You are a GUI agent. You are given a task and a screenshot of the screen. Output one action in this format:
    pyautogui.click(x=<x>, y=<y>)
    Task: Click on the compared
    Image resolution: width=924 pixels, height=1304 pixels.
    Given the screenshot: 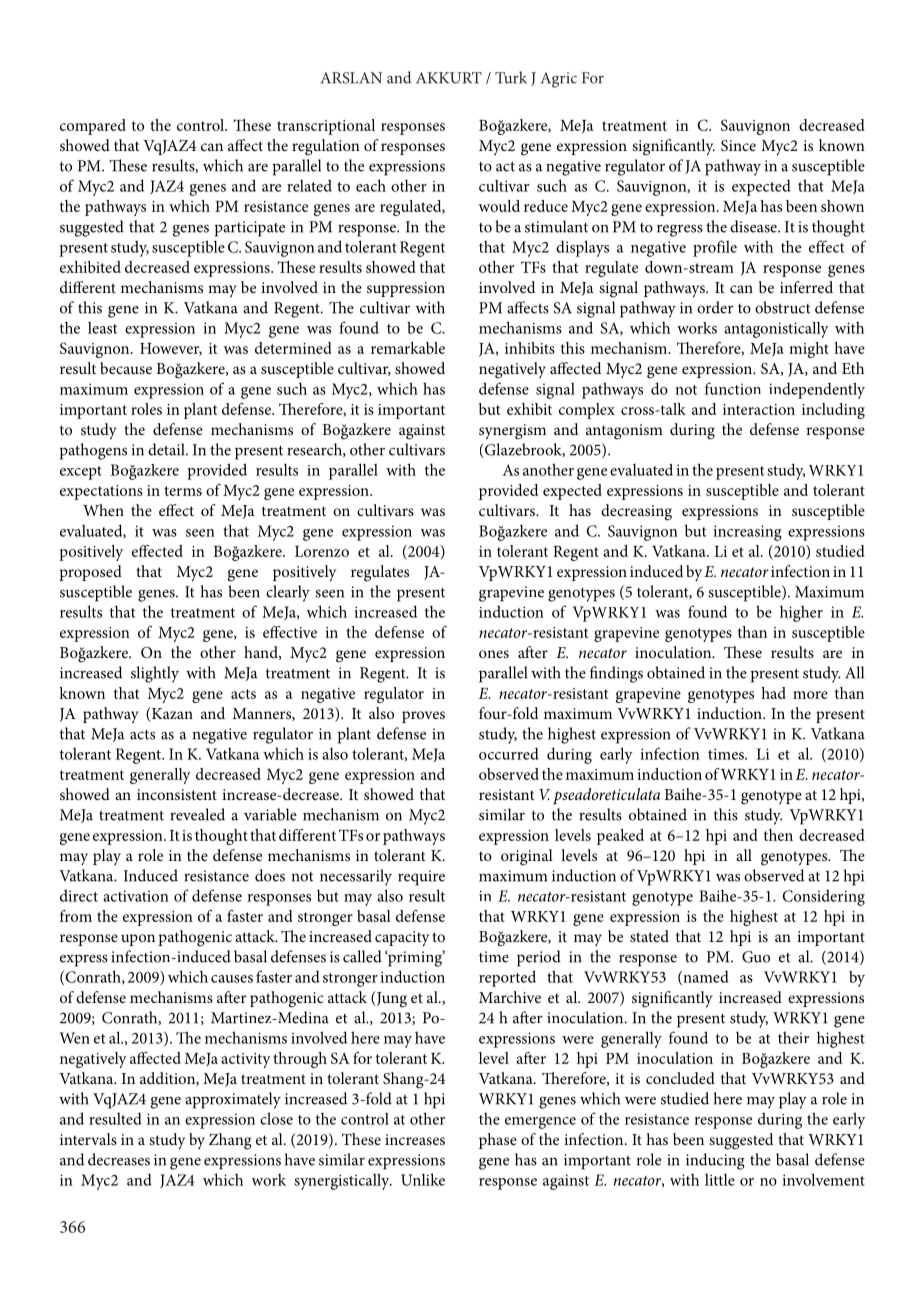 What is the action you would take?
    pyautogui.click(x=93, y=127)
